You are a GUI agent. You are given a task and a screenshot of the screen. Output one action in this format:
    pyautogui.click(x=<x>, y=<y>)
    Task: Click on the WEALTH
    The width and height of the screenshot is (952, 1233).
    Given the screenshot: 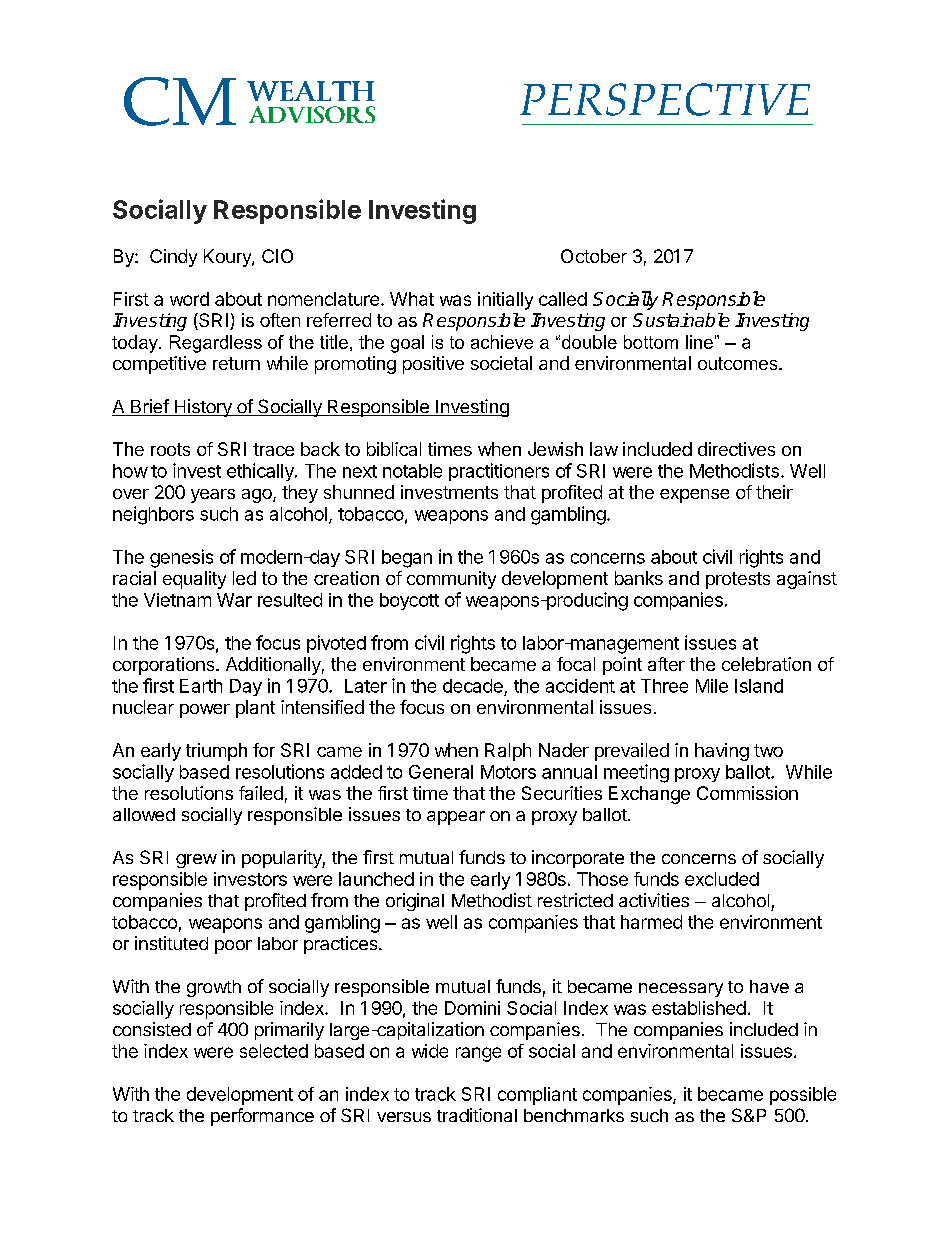 What is the action you would take?
    pyautogui.click(x=310, y=91)
